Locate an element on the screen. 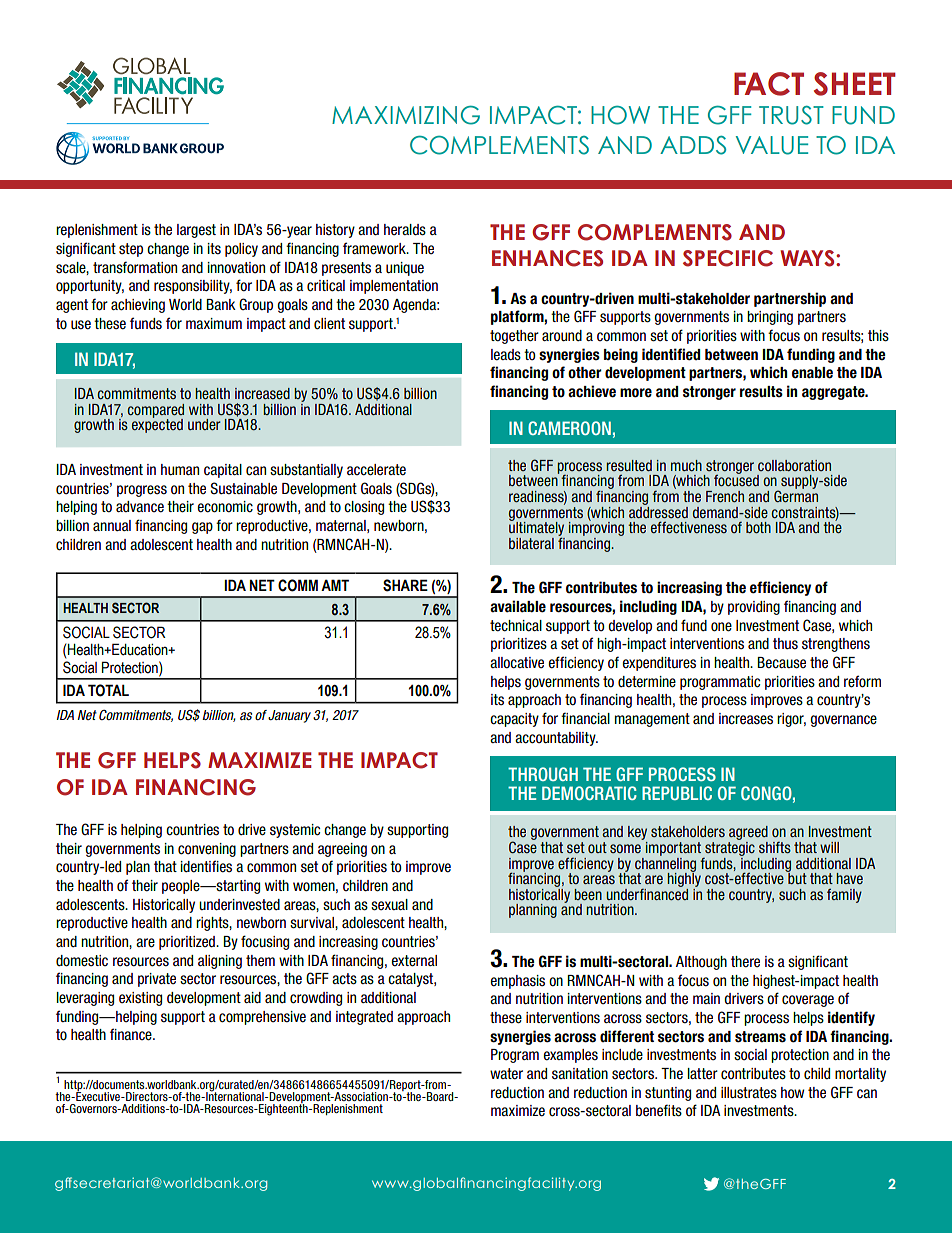  largest is located at coordinates (196, 231).
